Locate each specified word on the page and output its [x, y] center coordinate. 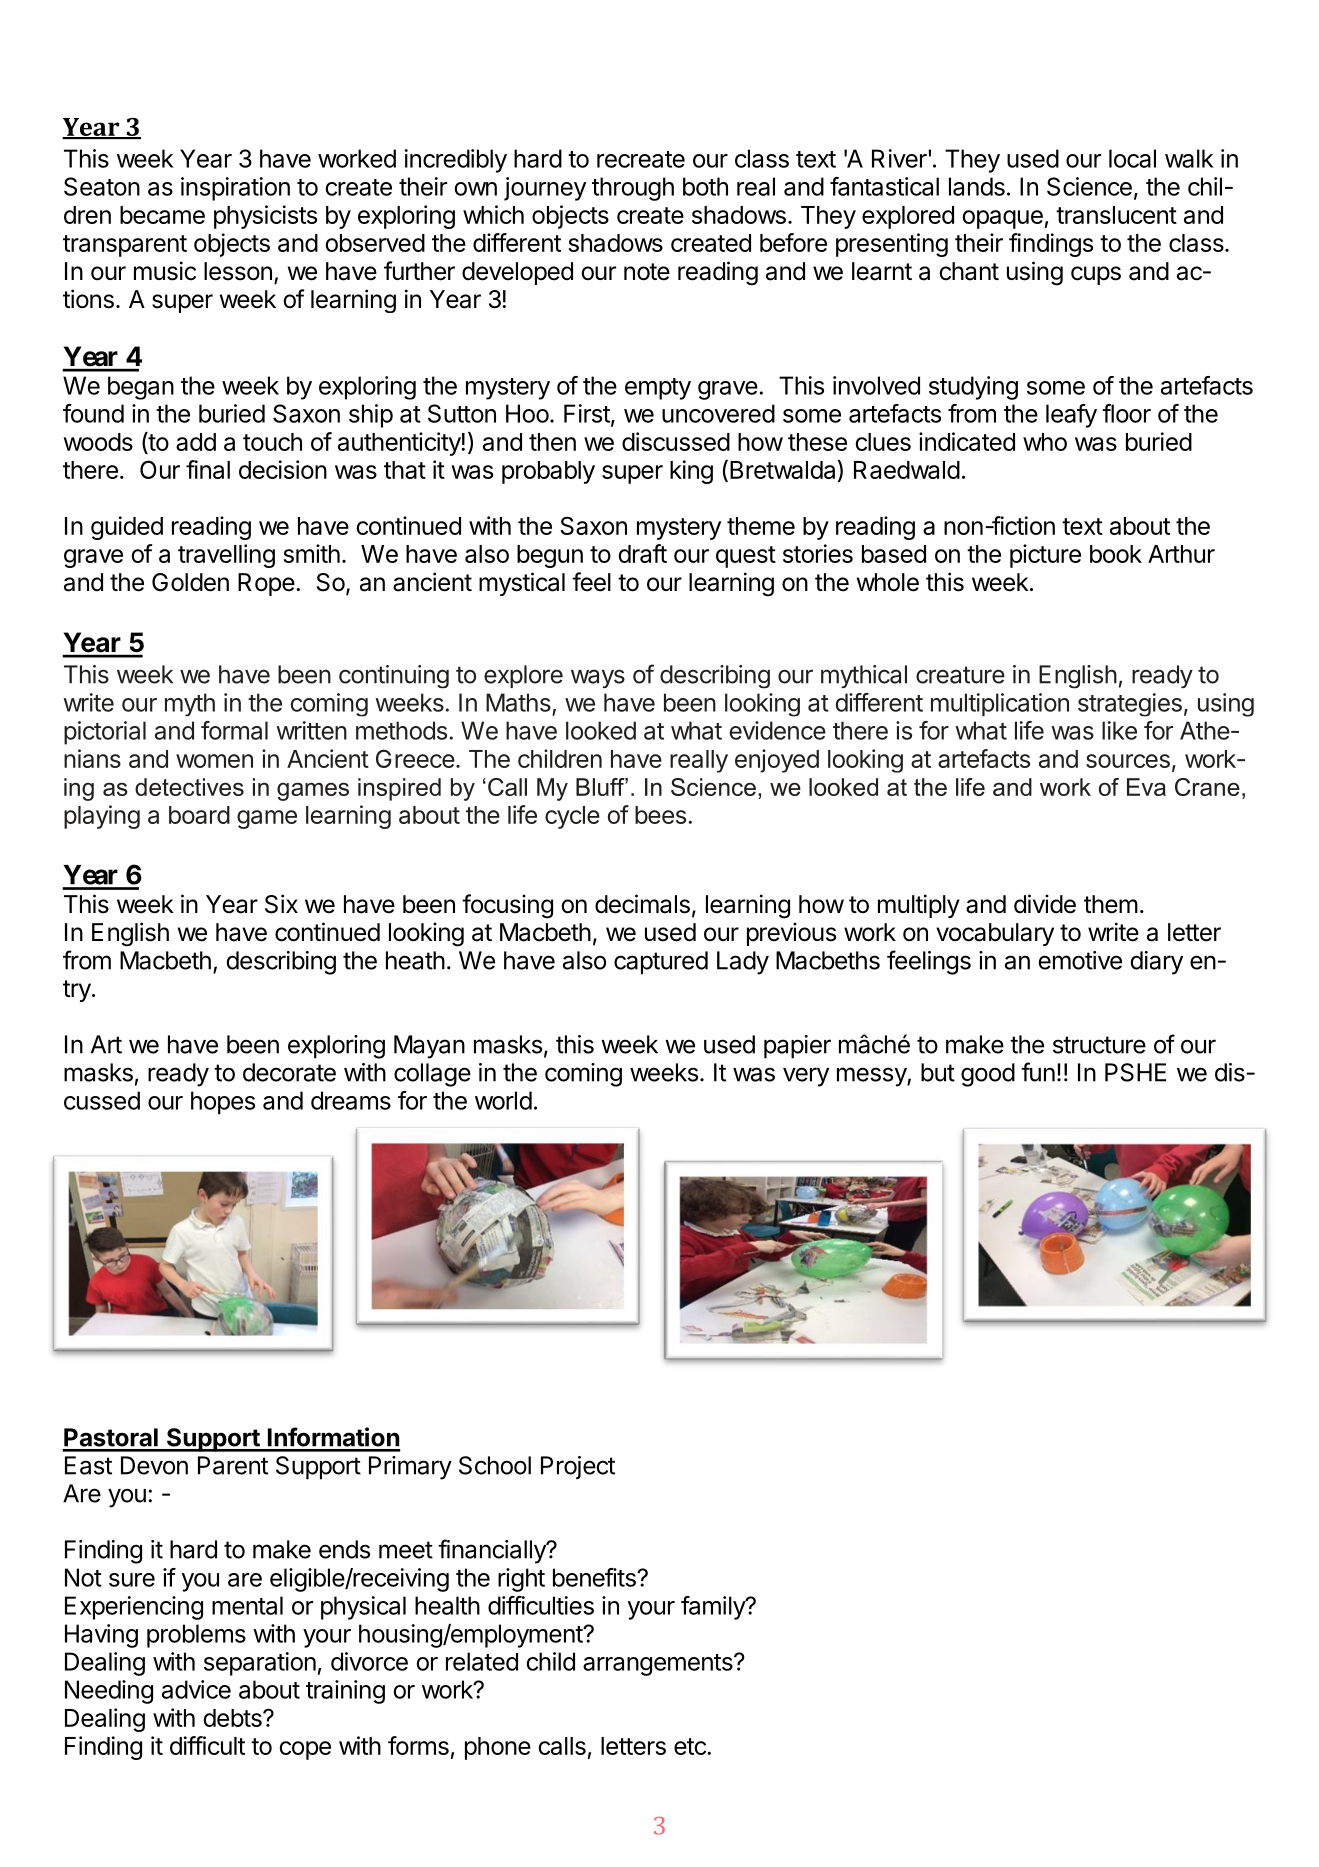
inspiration [235, 189]
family [714, 1608]
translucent [1116, 215]
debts [233, 1718]
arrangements [658, 1665]
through [633, 189]
